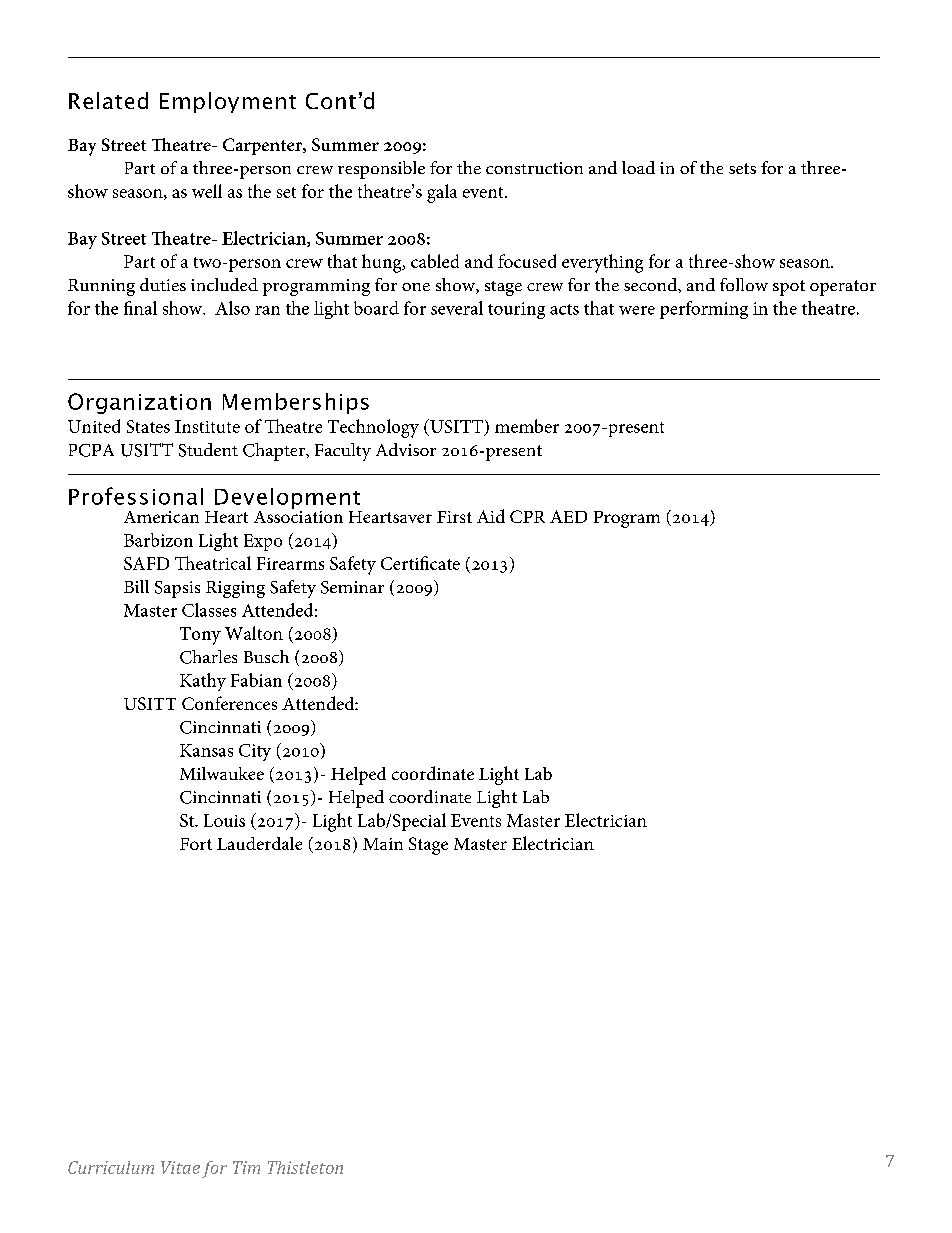 The height and width of the screenshot is (1233, 952). What do you see at coordinates (568, 516) in the screenshot?
I see `AED` at bounding box center [568, 516].
